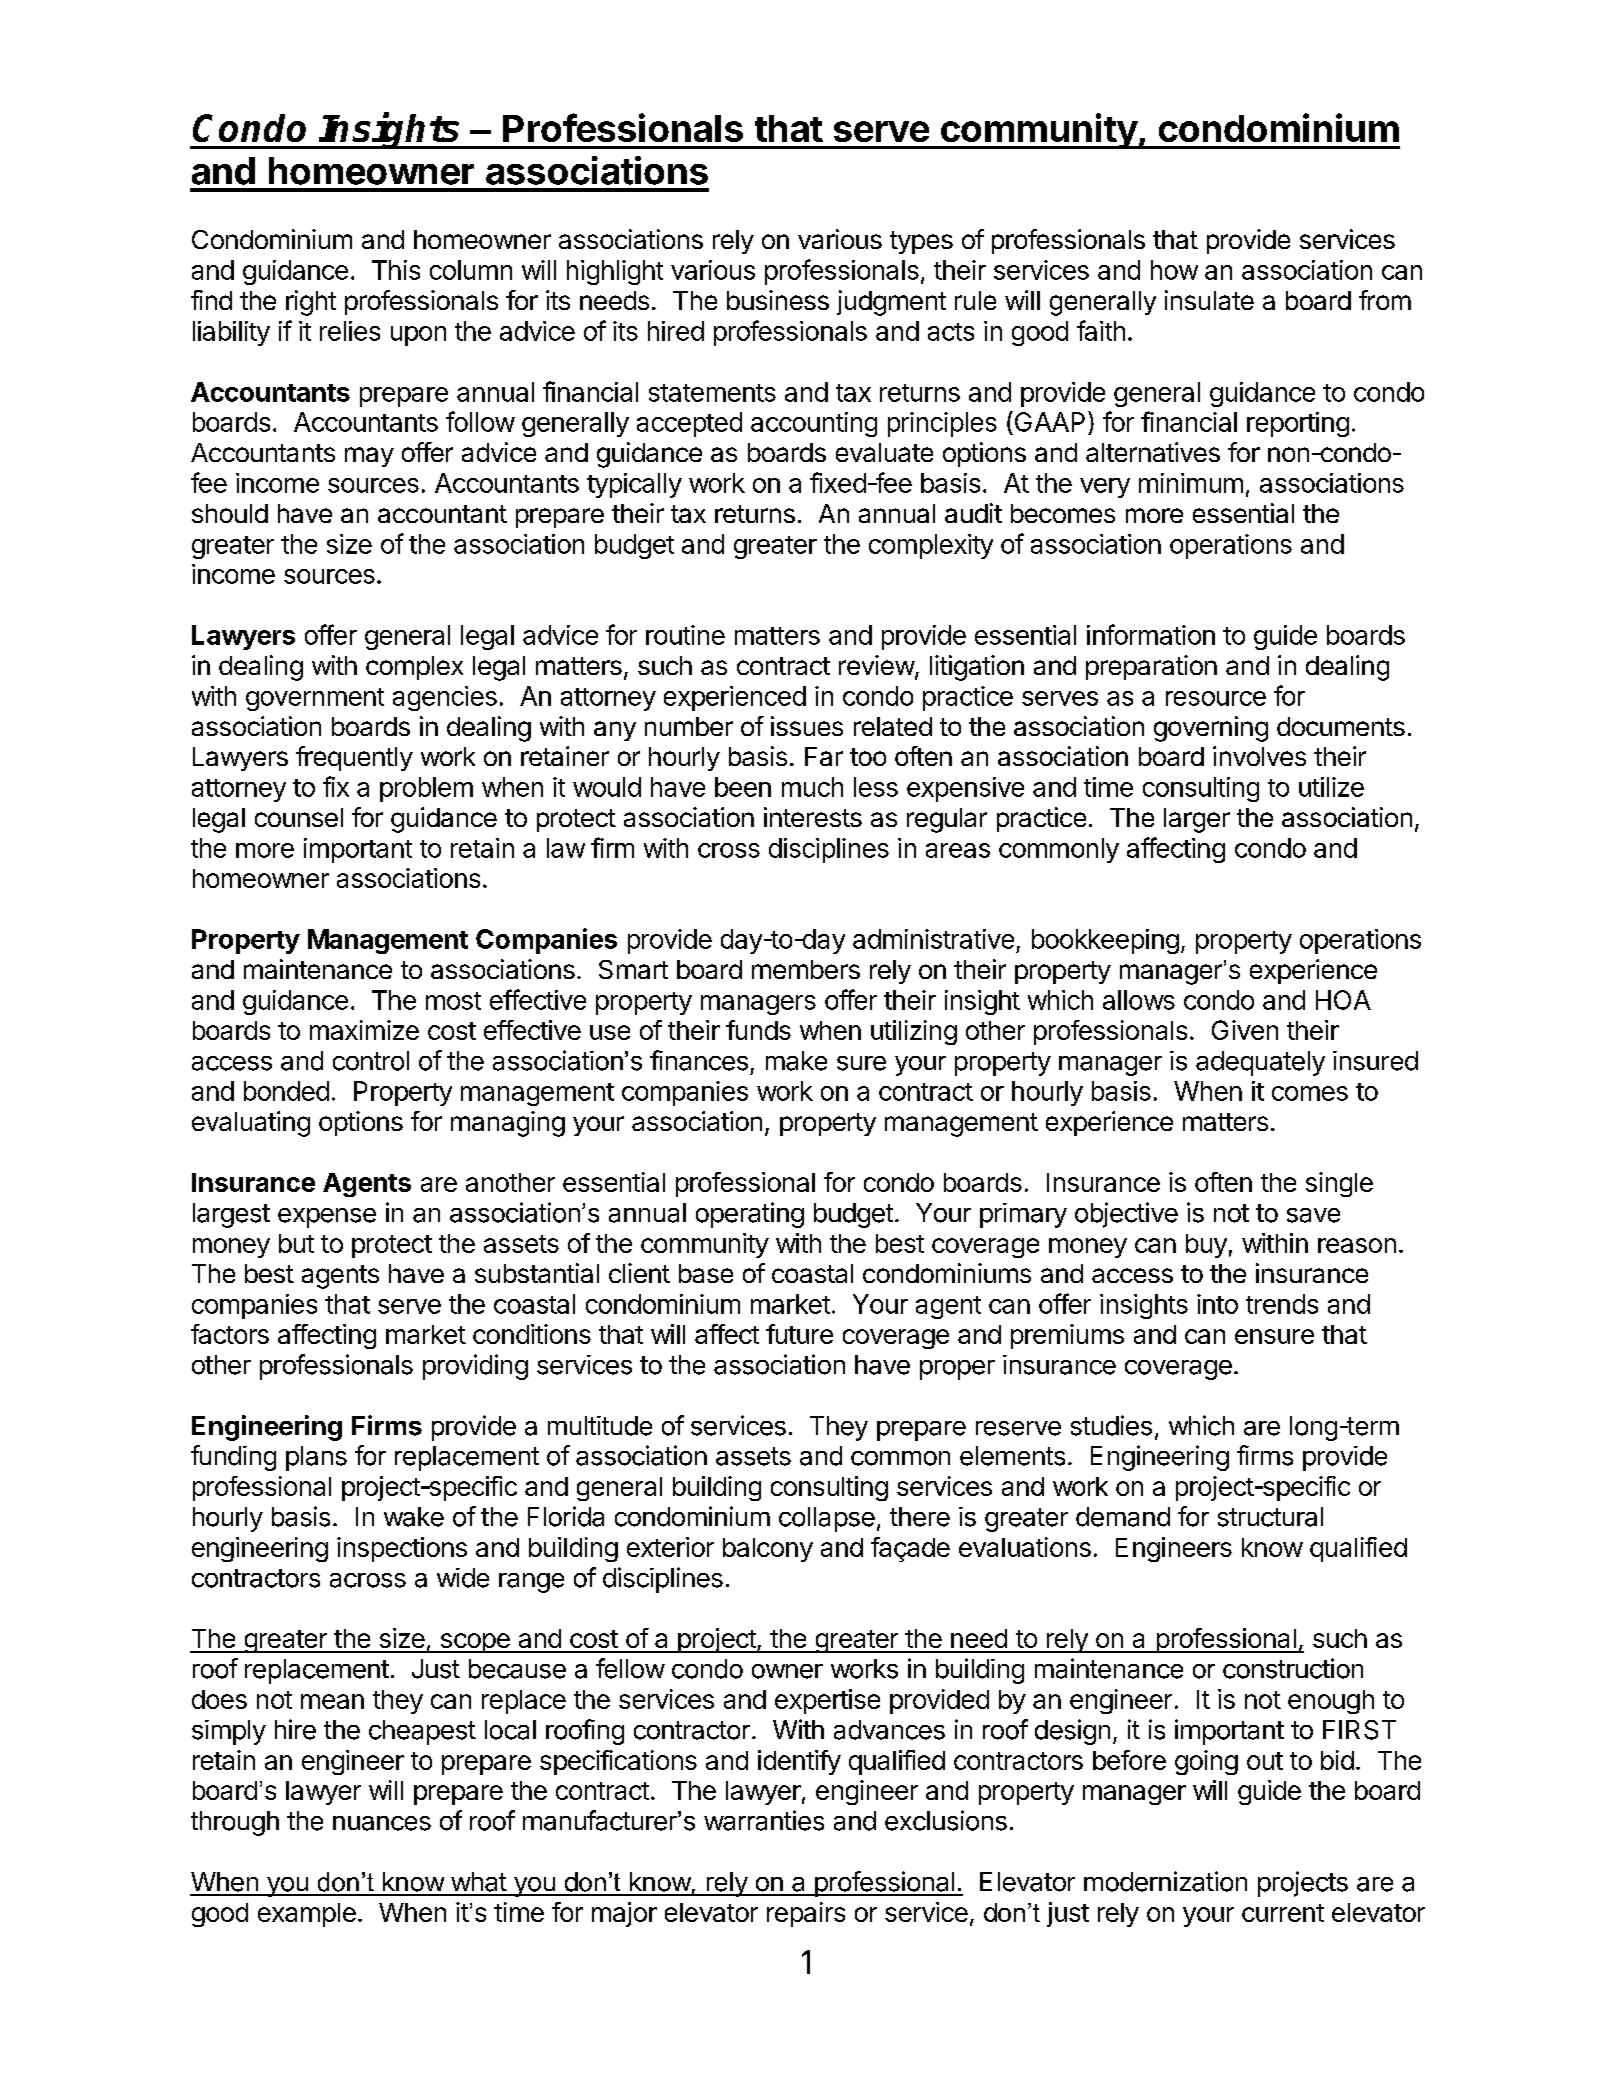 The height and width of the screenshot is (2094, 1618). Describe the element at coordinates (807, 726) in the screenshot. I see `issues` at that location.
